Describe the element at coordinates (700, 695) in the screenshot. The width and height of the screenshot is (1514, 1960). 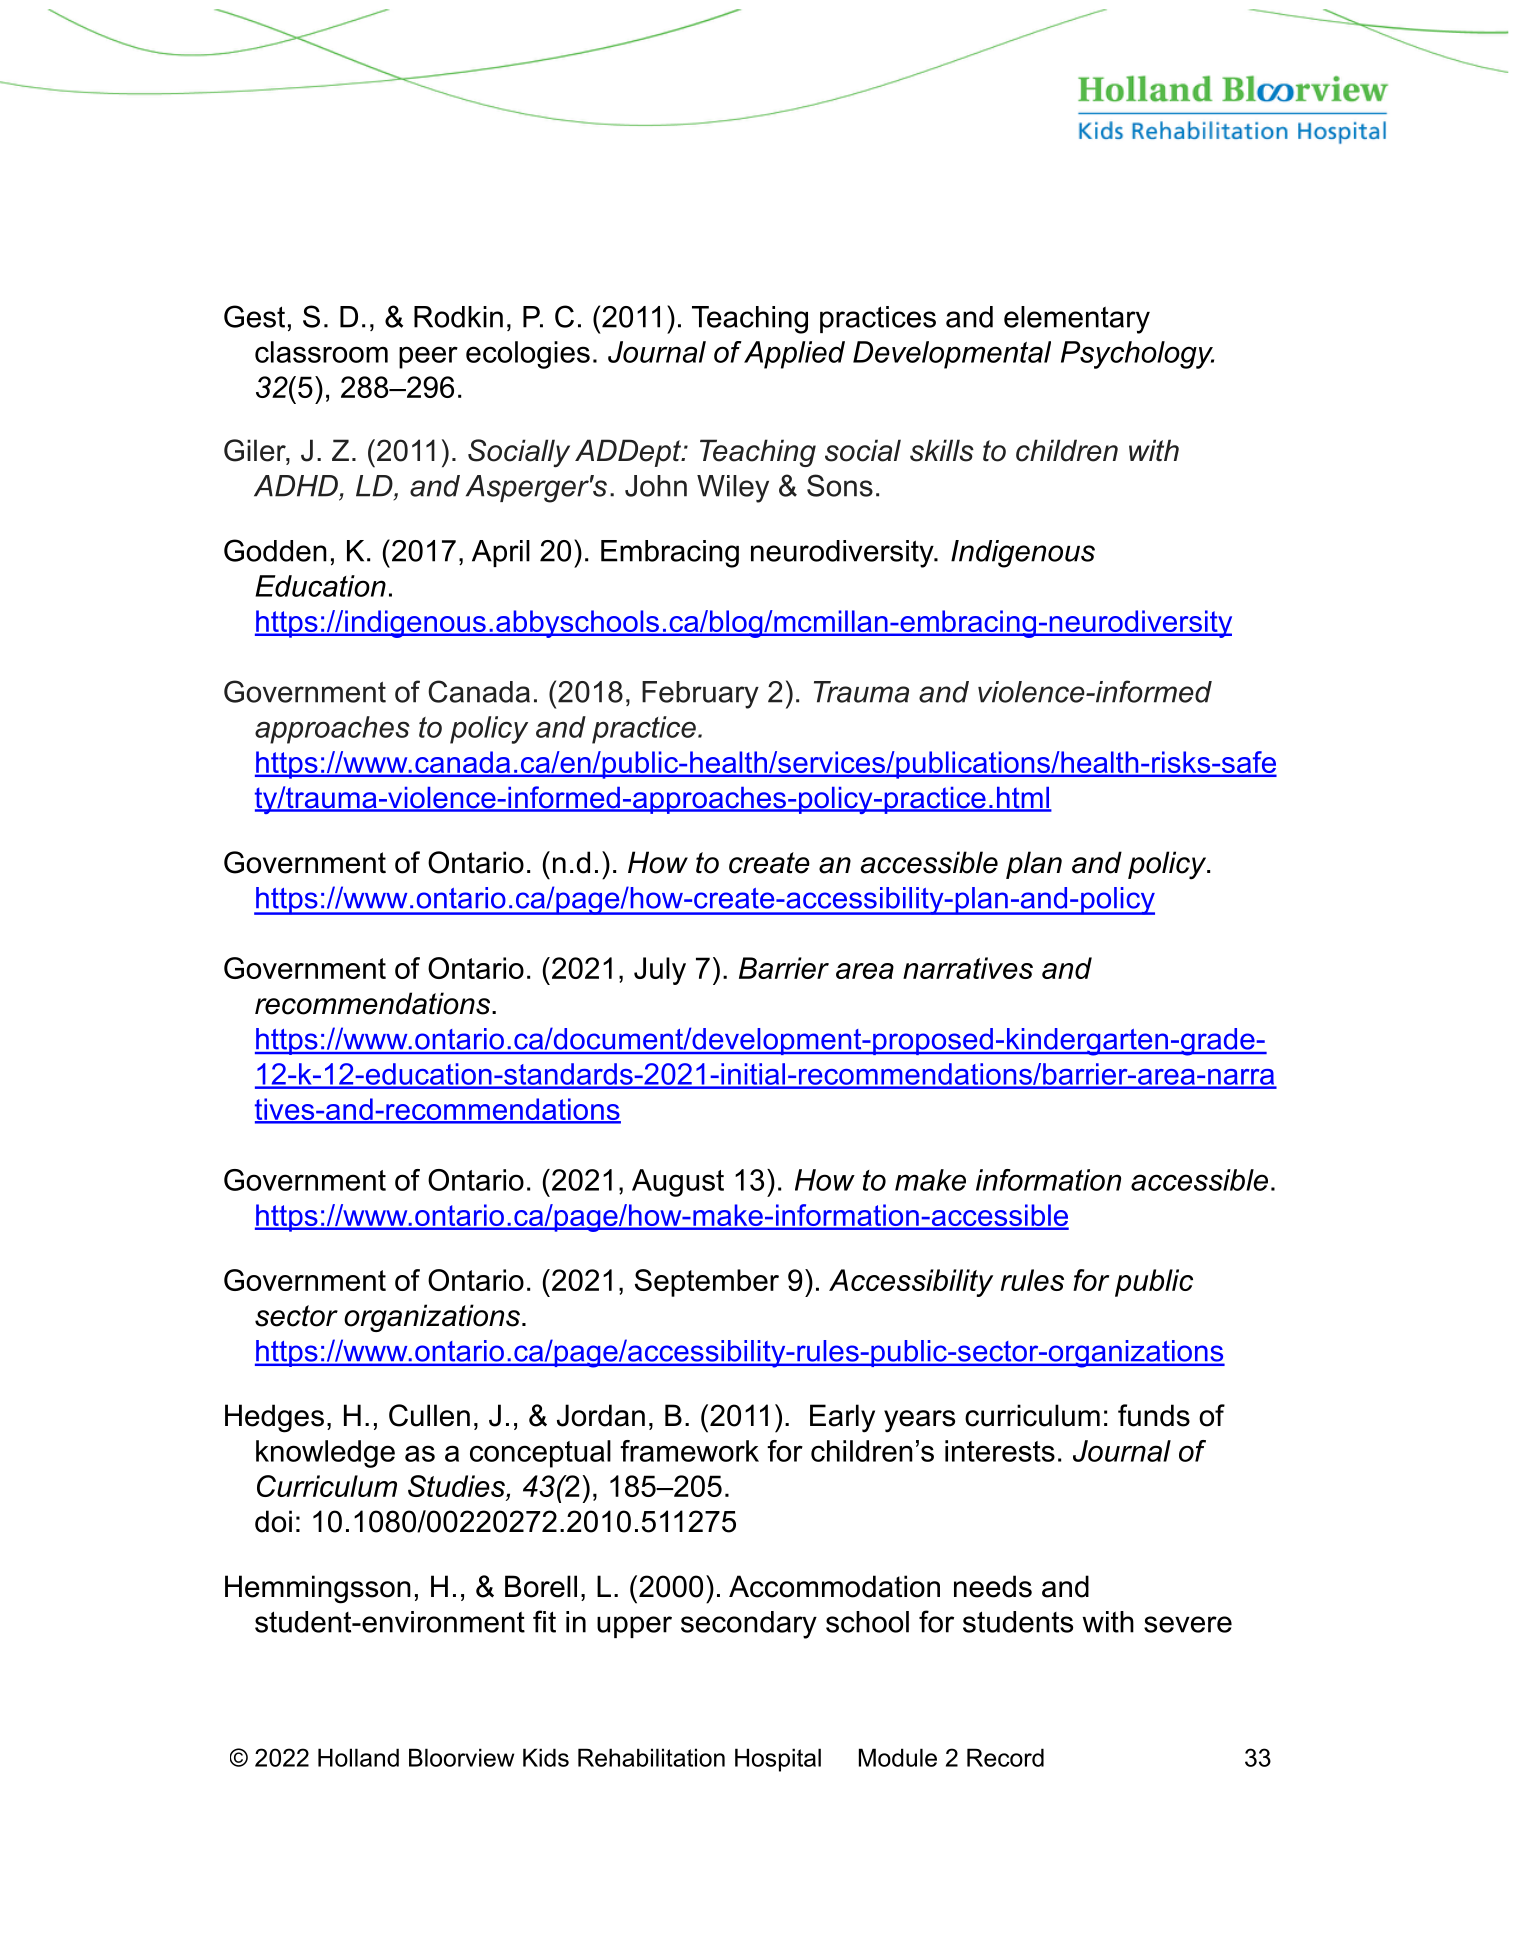
I see `February` at that location.
